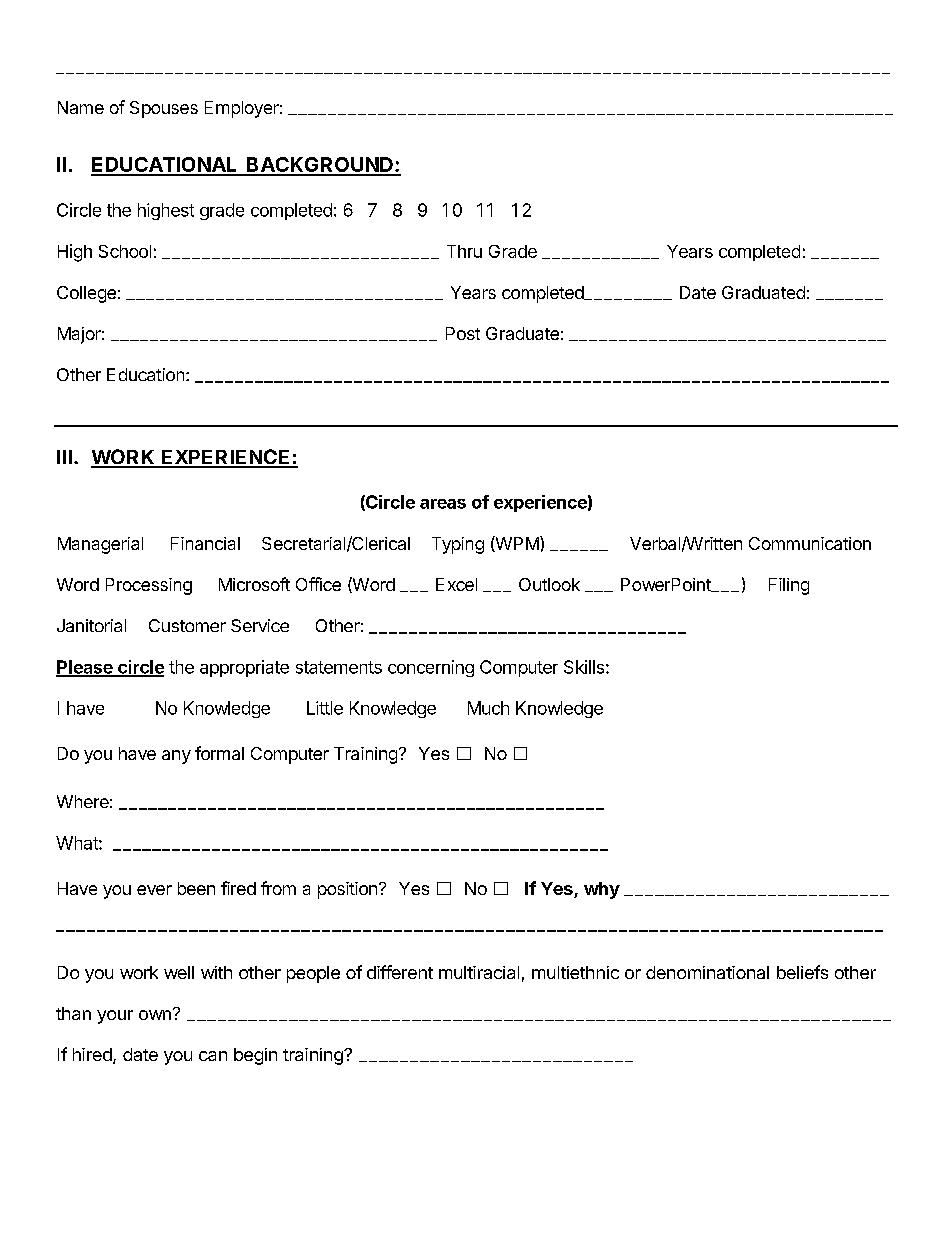 Image resolution: width=952 pixels, height=1233 pixels. I want to click on Excel, so click(456, 584).
